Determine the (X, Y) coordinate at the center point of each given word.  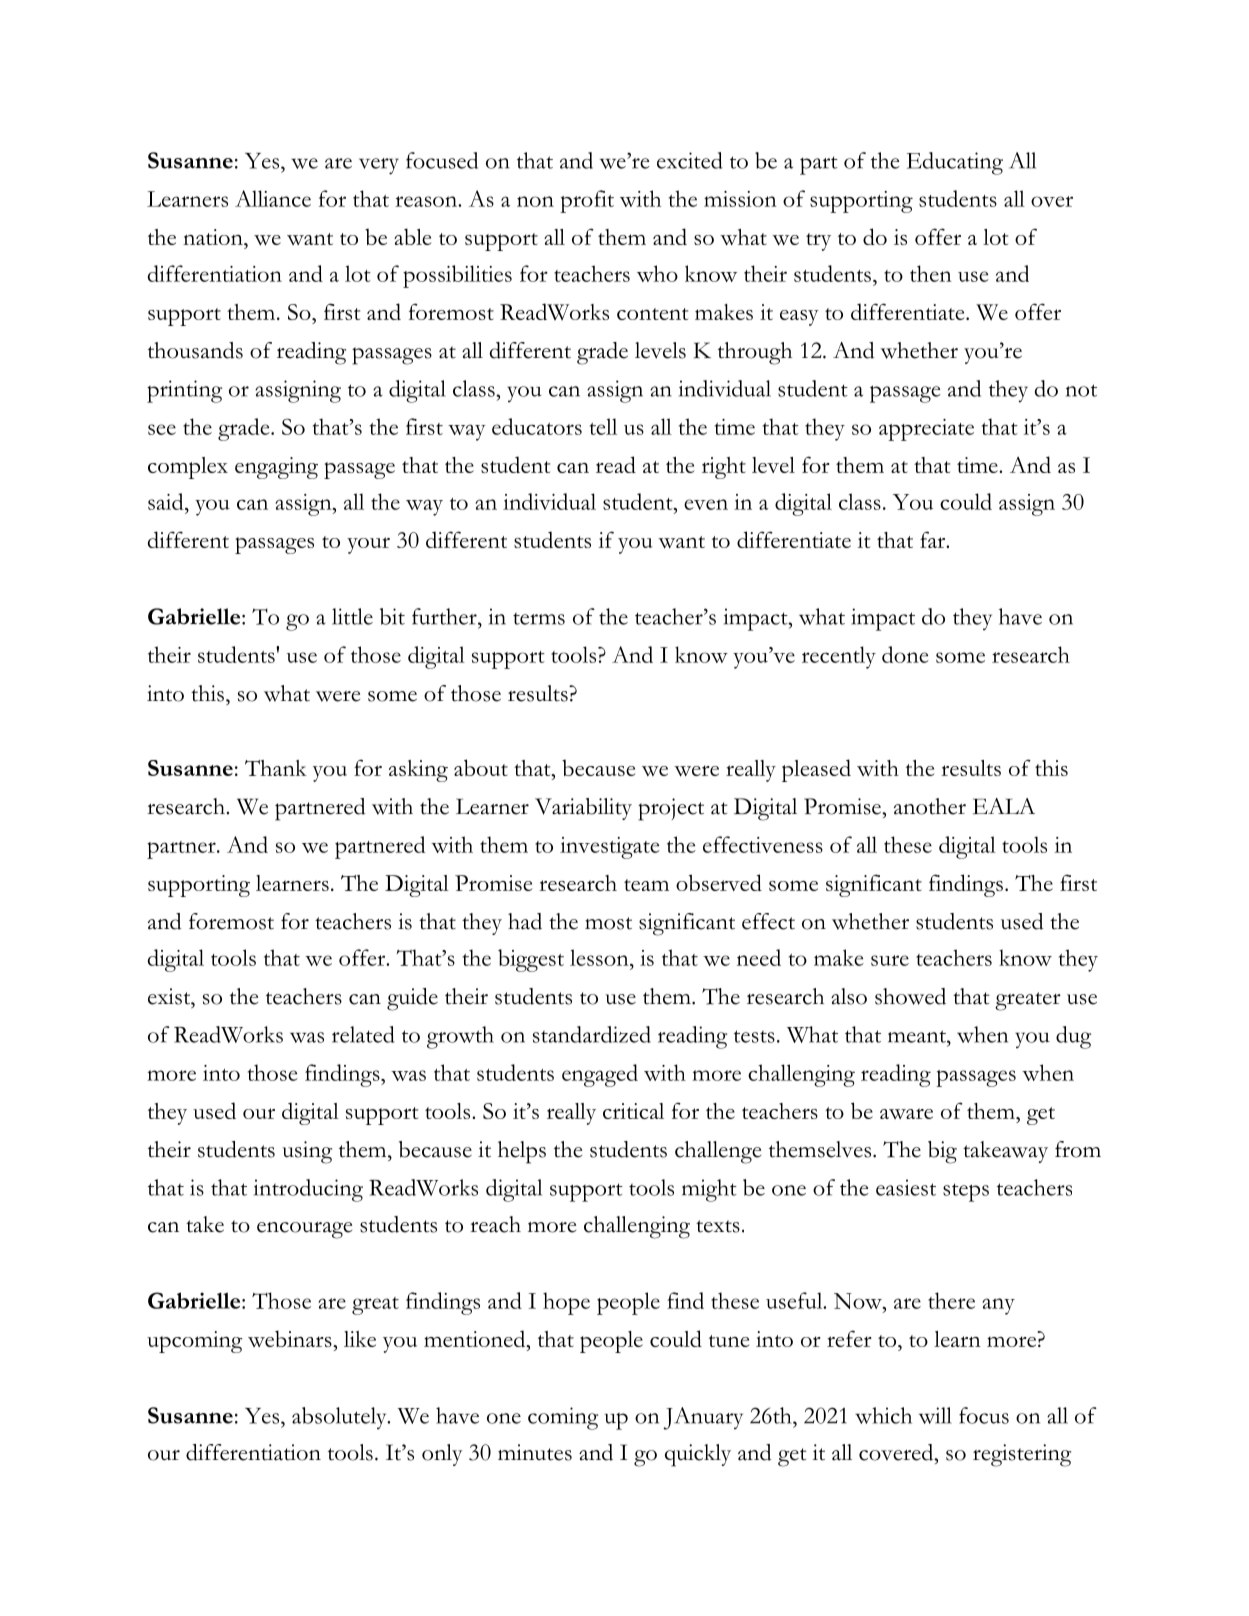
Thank (276, 768)
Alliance (273, 198)
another (930, 806)
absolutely (340, 1418)
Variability (583, 809)
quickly (698, 1455)
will (935, 1415)
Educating (955, 163)
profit (587, 201)
